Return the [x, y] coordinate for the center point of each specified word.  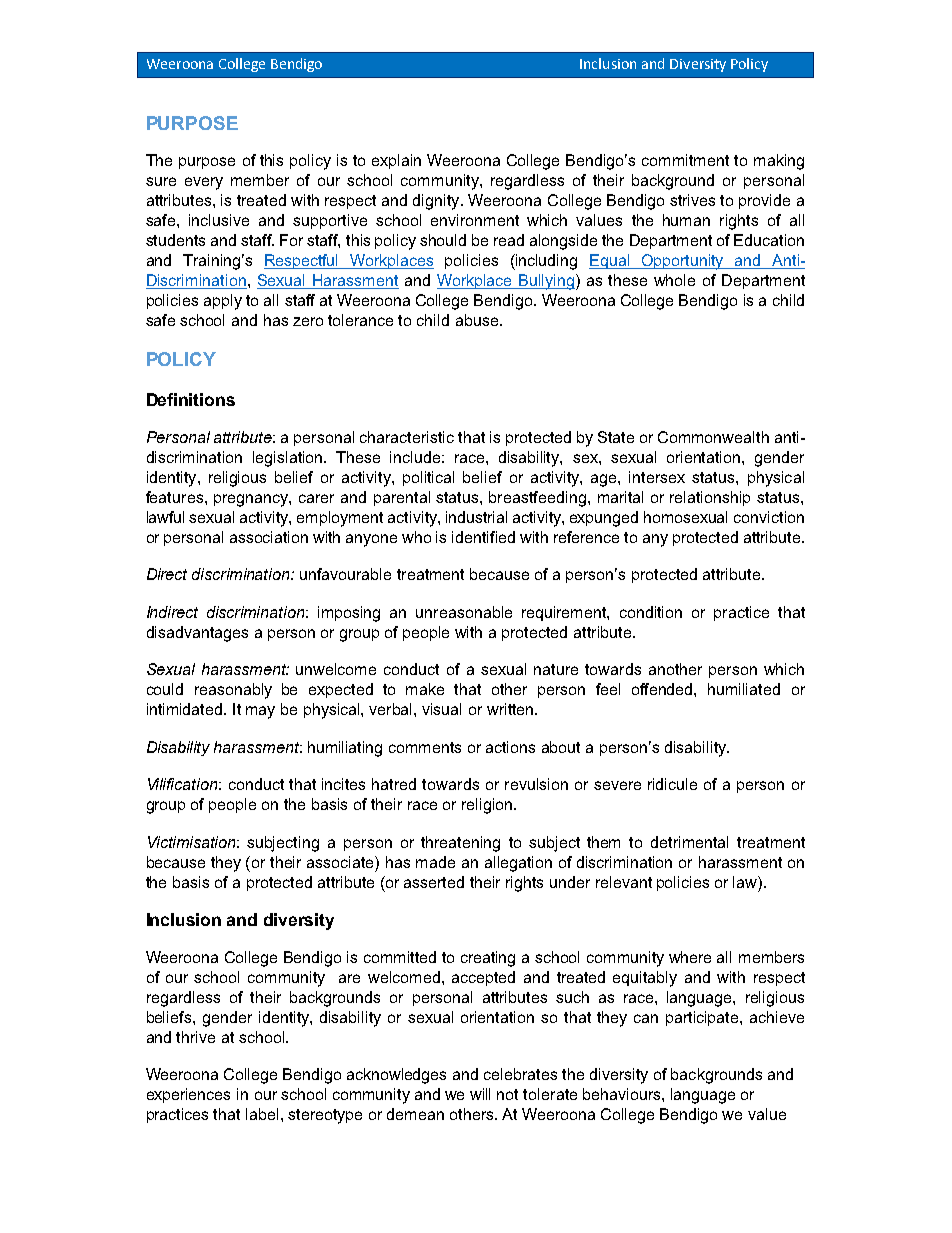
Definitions [191, 399]
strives [692, 200]
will [480, 1094]
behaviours [623, 1094]
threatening [460, 844]
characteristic [407, 437]
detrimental [689, 842]
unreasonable [464, 612]
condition [651, 612]
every [204, 183]
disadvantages [197, 634]
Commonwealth [713, 437]
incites [343, 784]
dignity [437, 202]
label [262, 1114]
